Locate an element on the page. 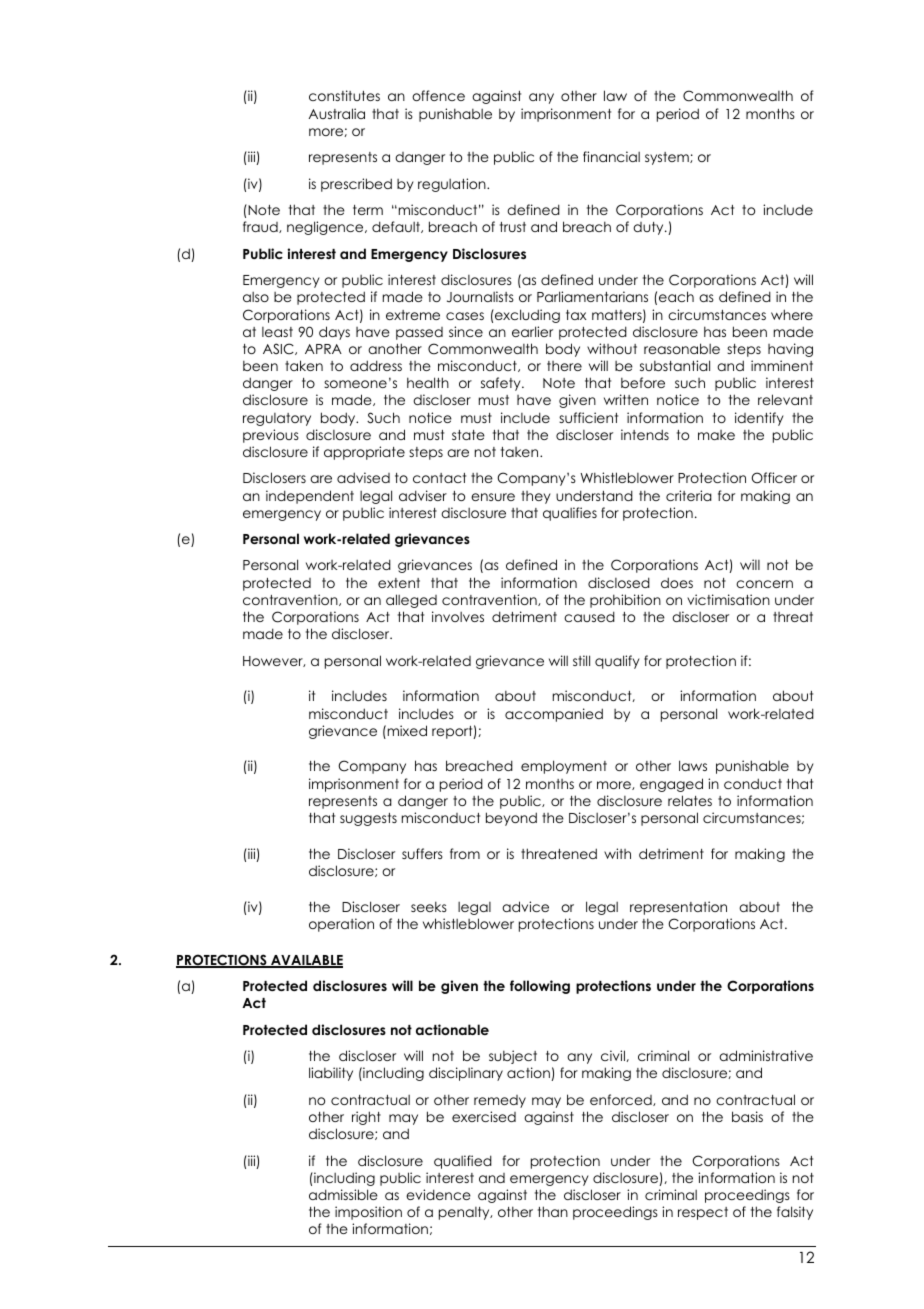  system is located at coordinates (668, 158).
